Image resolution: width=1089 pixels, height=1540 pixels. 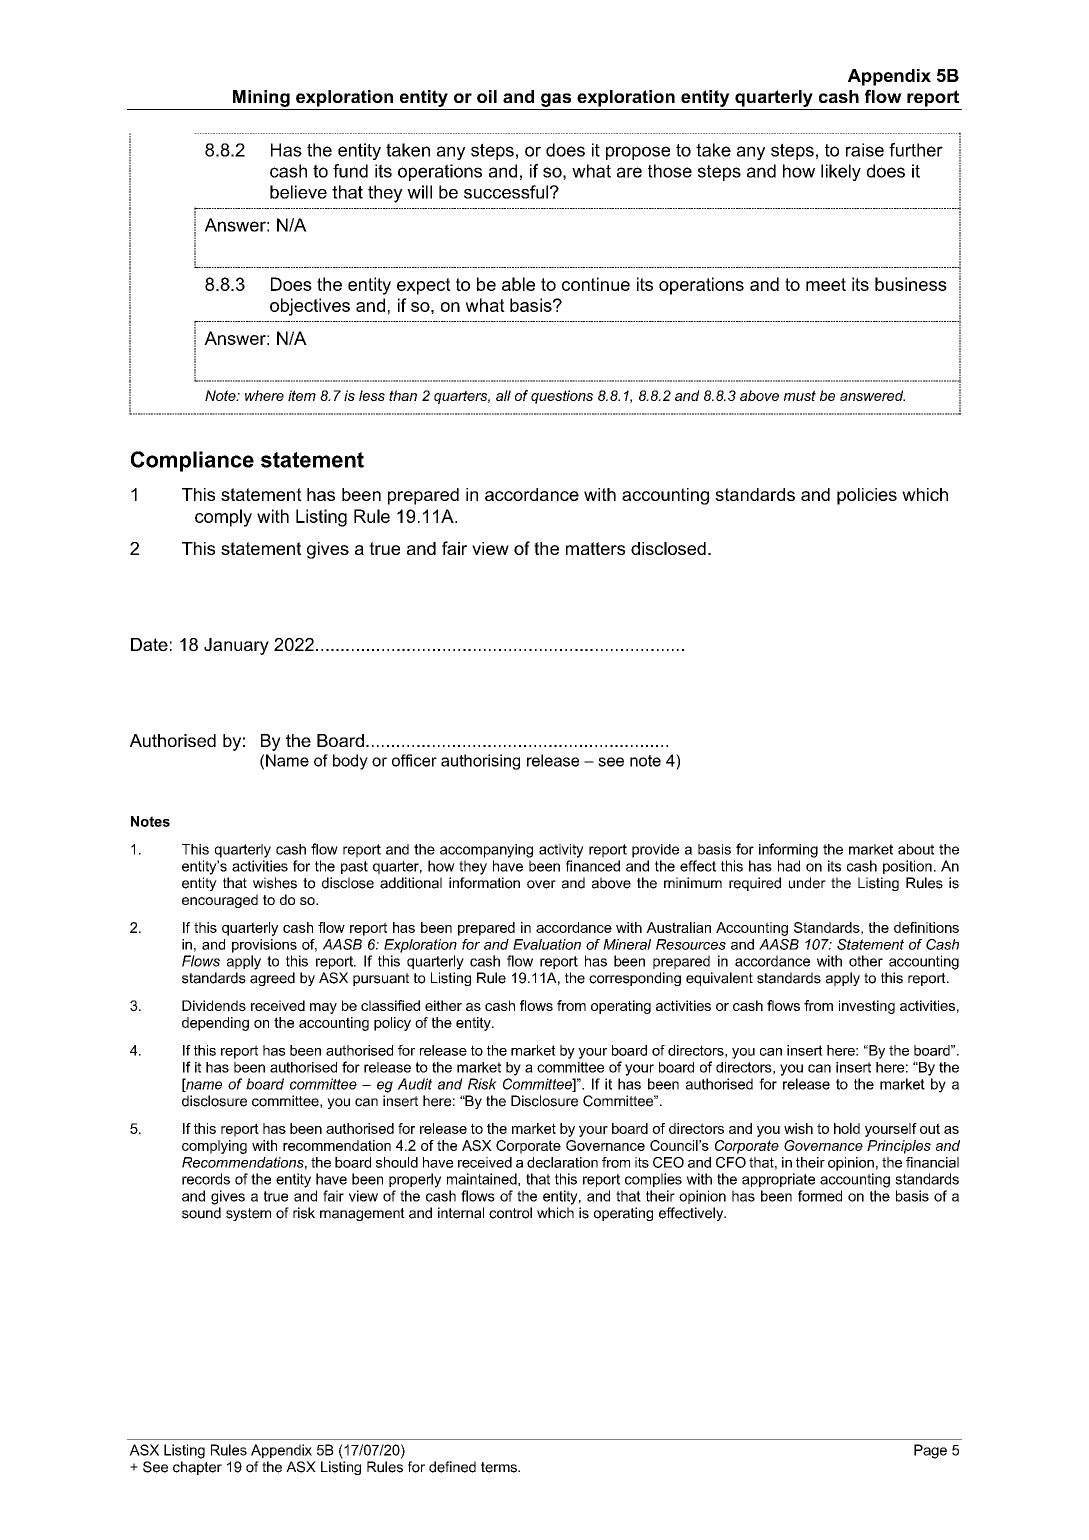 I want to click on Evaluation, so click(x=547, y=944).
